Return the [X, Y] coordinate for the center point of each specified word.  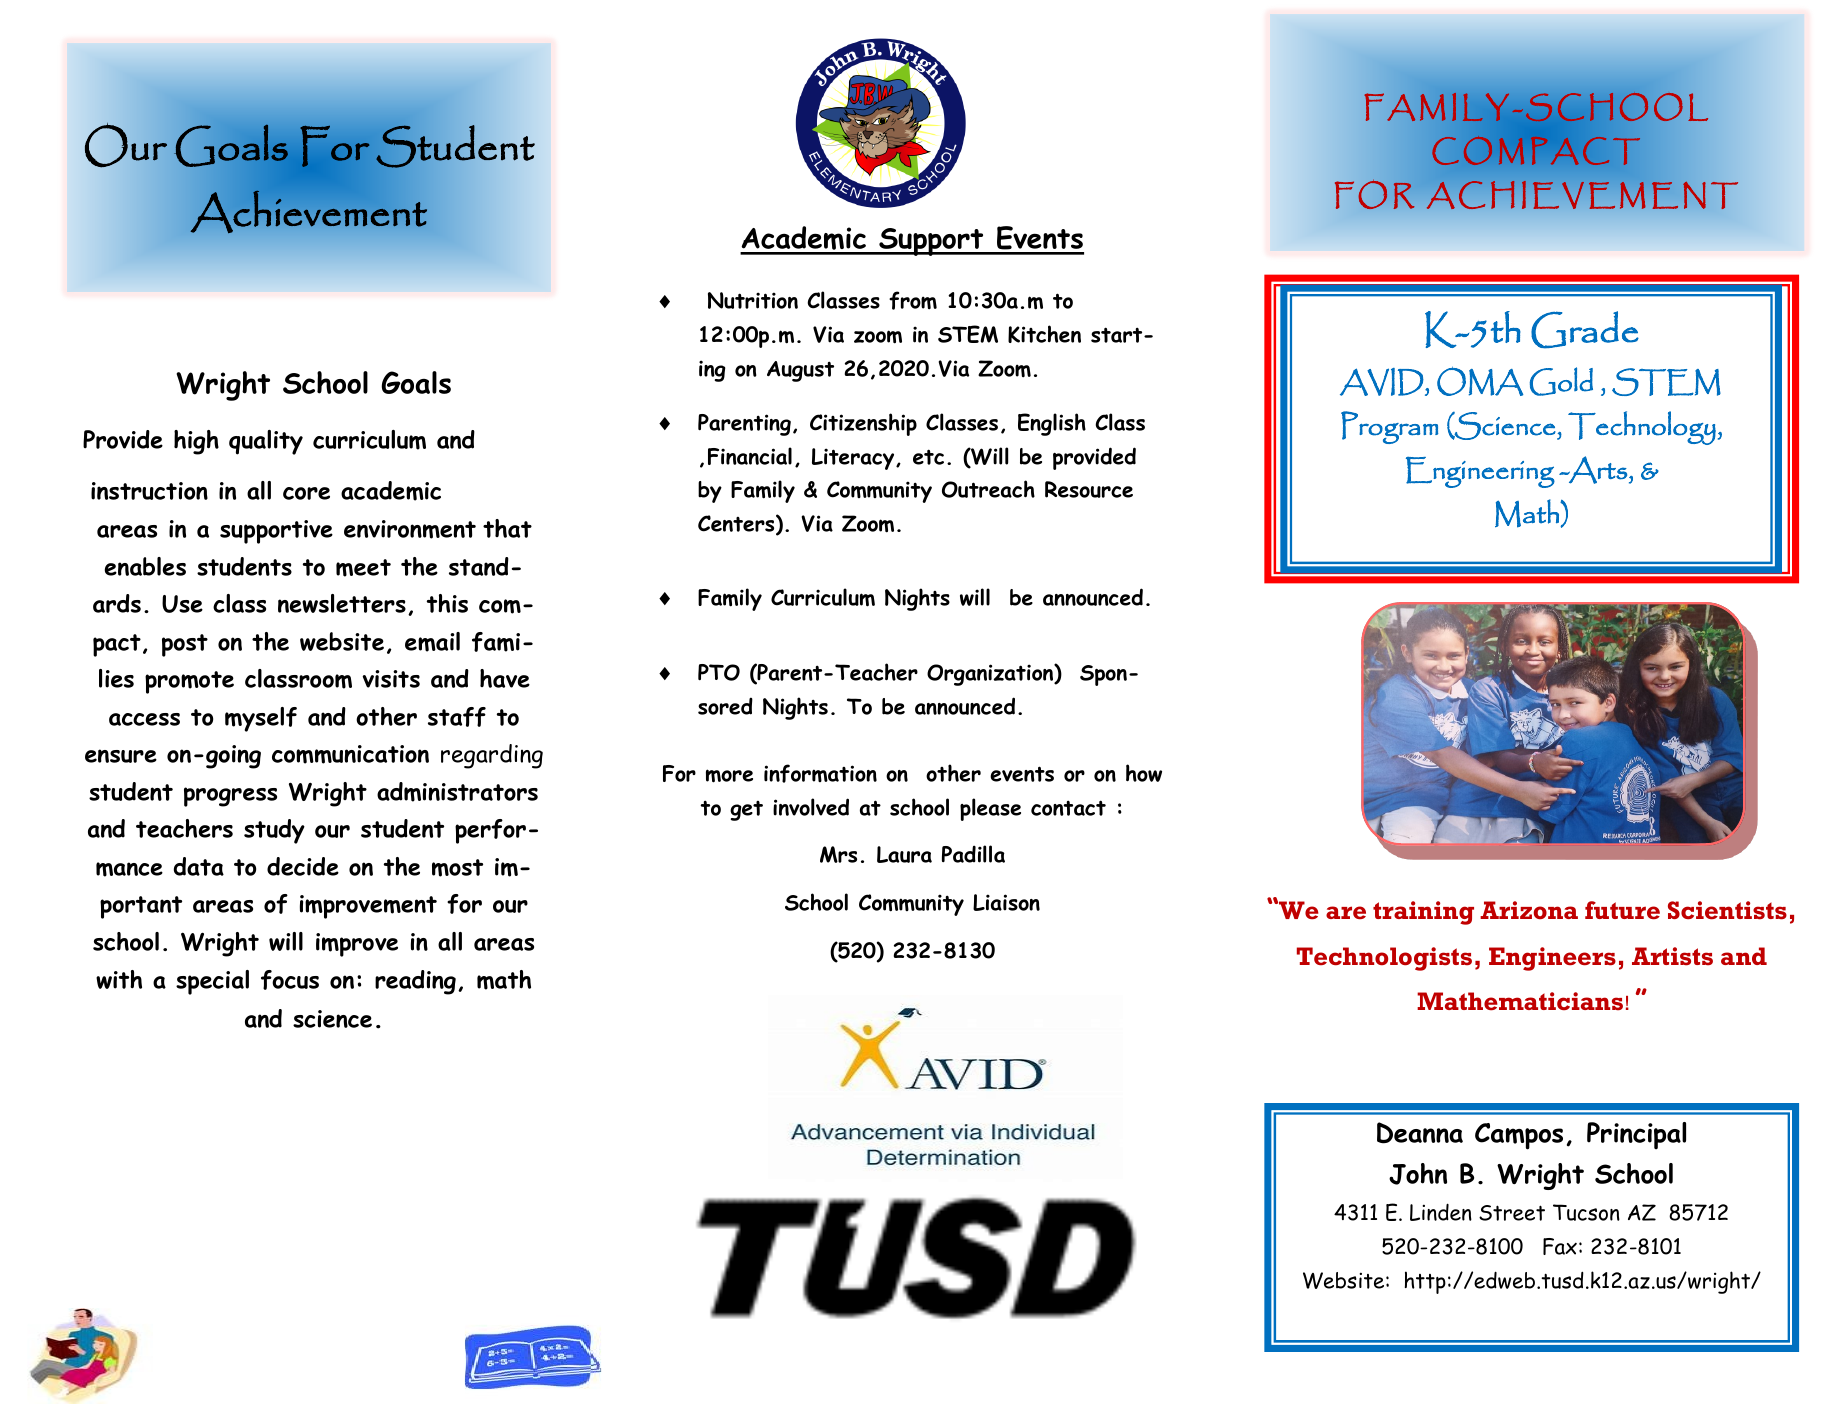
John [1418, 1174]
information [820, 773]
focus [290, 980]
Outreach [988, 489]
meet [363, 568]
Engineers [1552, 959]
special [212, 982]
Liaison [1006, 902]
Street [1512, 1213]
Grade [1585, 330]
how [1144, 773]
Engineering [1480, 472]
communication [350, 754]
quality [266, 442]
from [913, 300]
